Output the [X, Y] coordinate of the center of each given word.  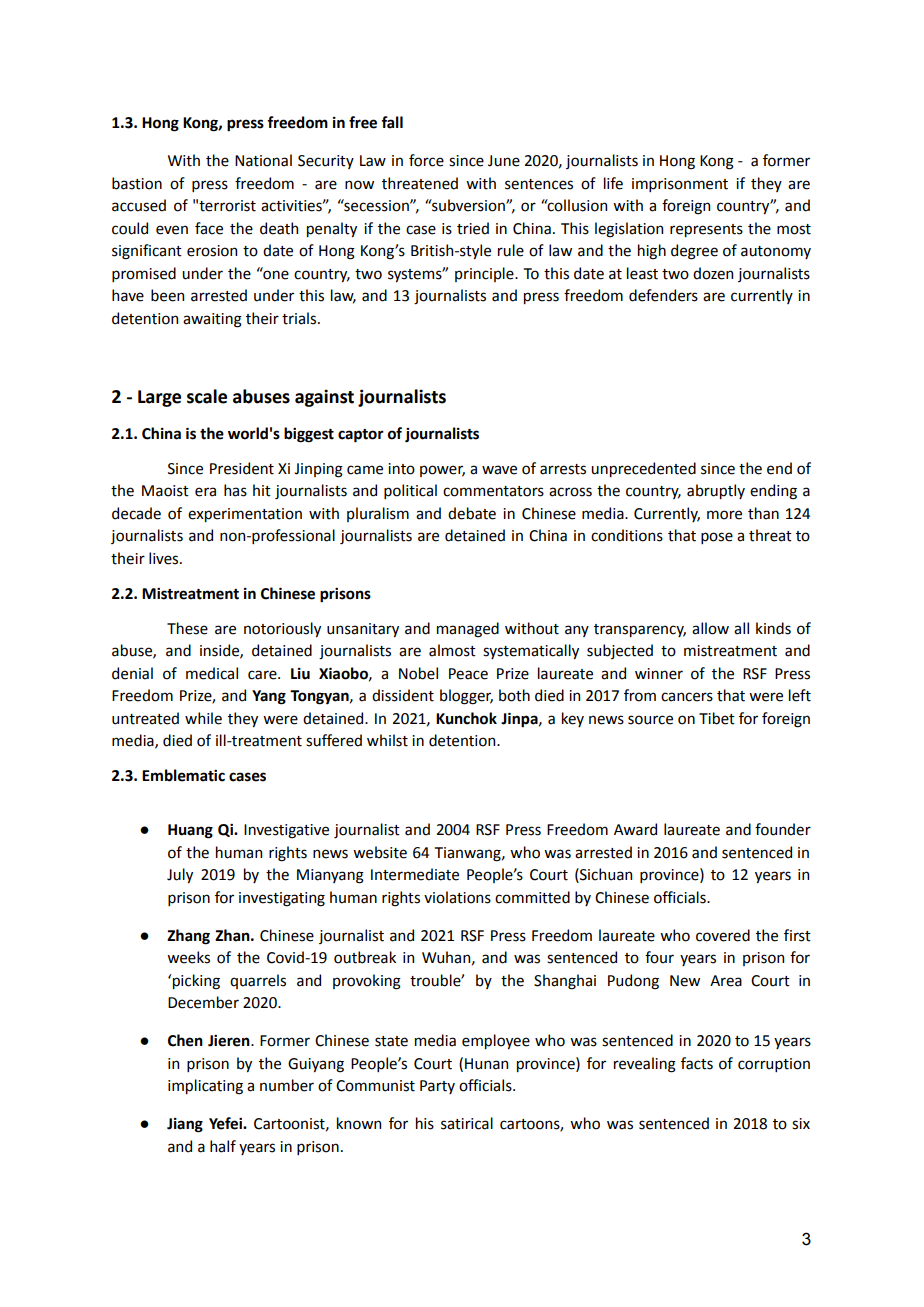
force [426, 160]
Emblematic [183, 775]
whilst [387, 740]
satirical [467, 1123]
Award [635, 829]
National [263, 160]
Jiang [185, 1125]
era [205, 492]
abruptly [716, 491]
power [442, 471]
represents [706, 230]
